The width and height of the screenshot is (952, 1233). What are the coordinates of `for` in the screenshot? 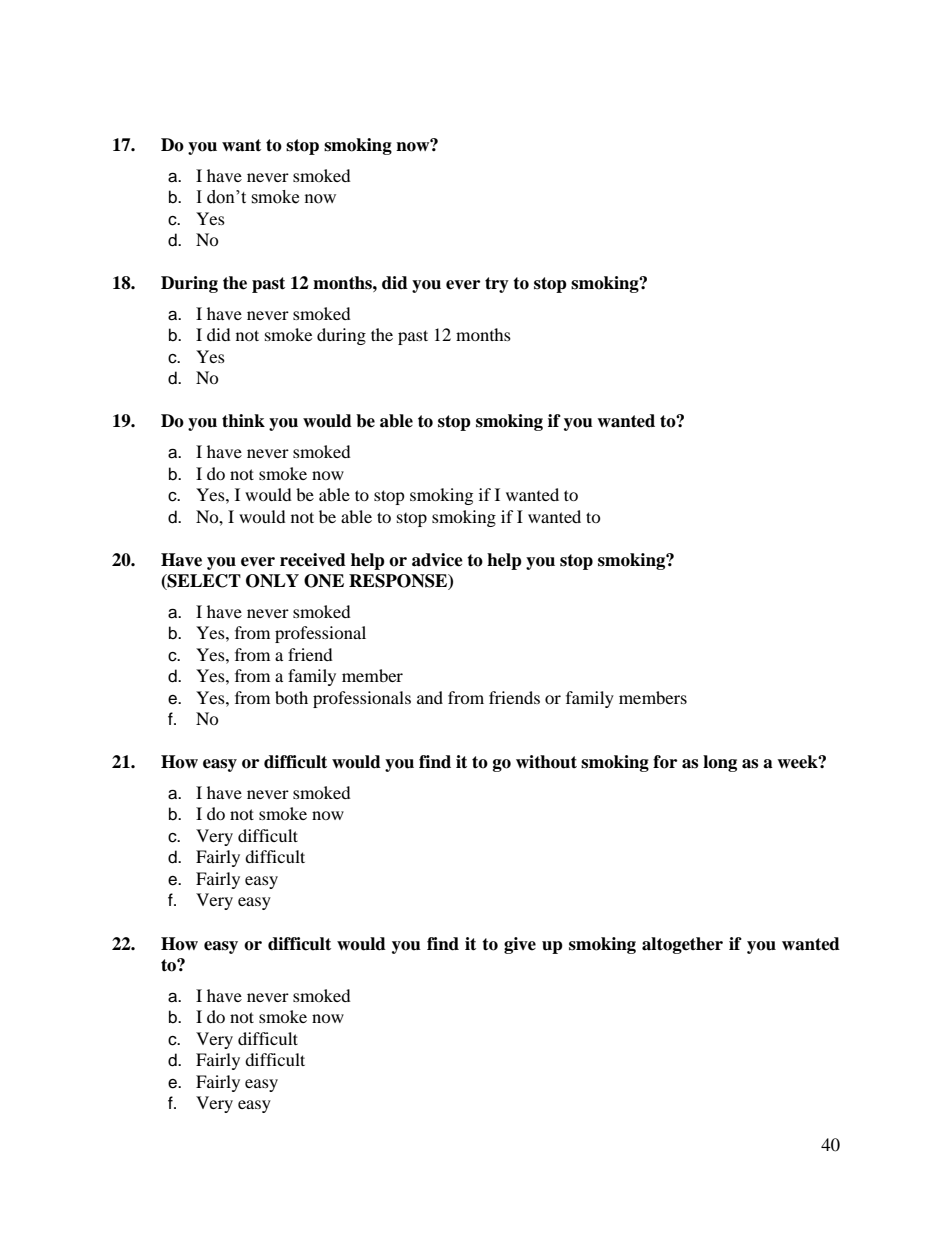 It's located at (665, 762).
